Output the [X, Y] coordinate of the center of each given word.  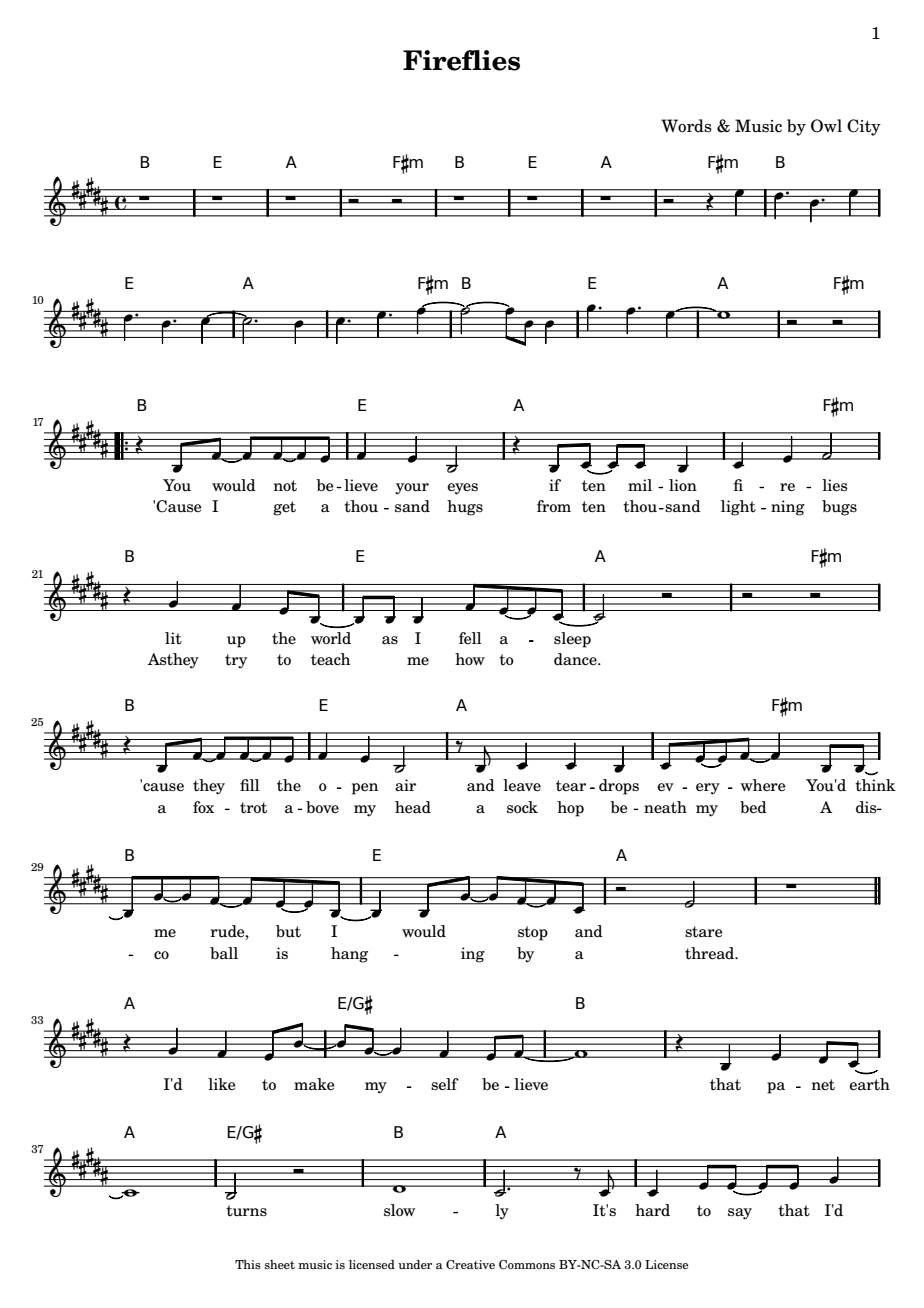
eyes [462, 489]
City [864, 127]
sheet [280, 1264]
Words [686, 126]
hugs [465, 508]
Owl [826, 126]
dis [867, 807]
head [413, 807]
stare [704, 932]
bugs [839, 508]
